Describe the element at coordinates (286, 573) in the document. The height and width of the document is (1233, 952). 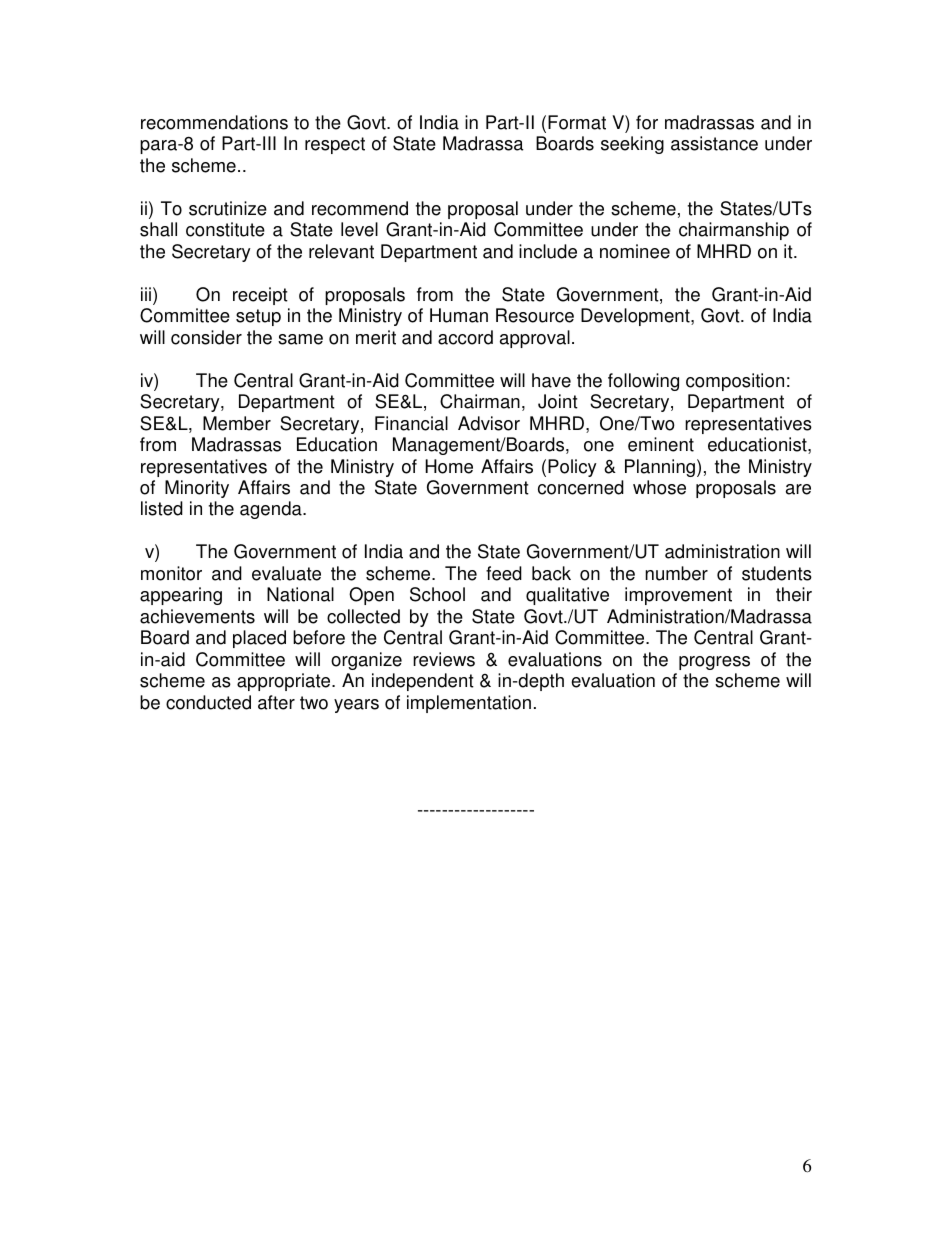
I see `evaluate` at that location.
